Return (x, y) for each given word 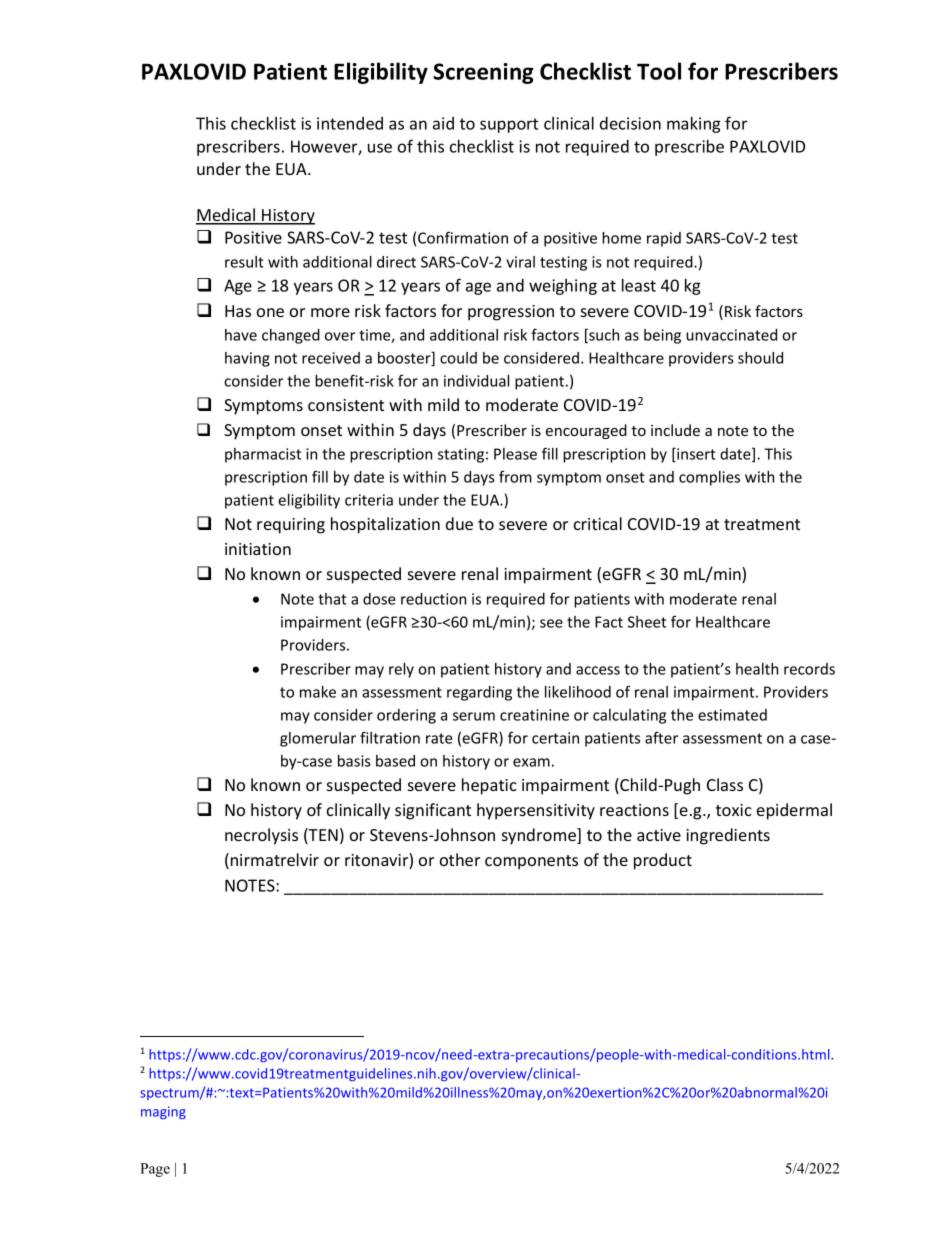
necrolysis (261, 836)
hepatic (489, 786)
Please (515, 454)
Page (155, 1170)
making (694, 125)
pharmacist (263, 455)
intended (350, 123)
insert (695, 455)
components (531, 862)
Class (725, 784)
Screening (483, 73)
